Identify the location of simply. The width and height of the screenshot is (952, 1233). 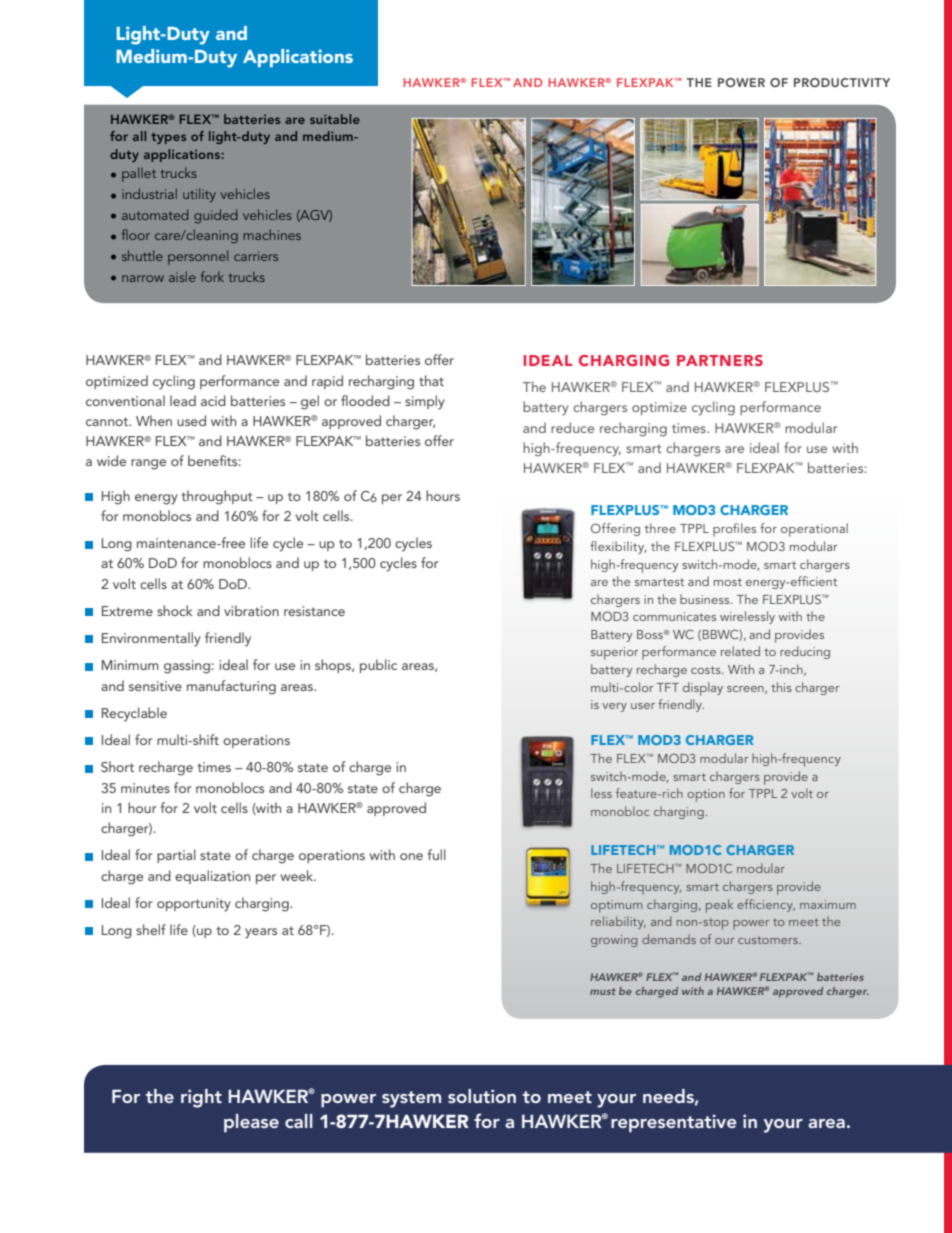
(425, 402).
